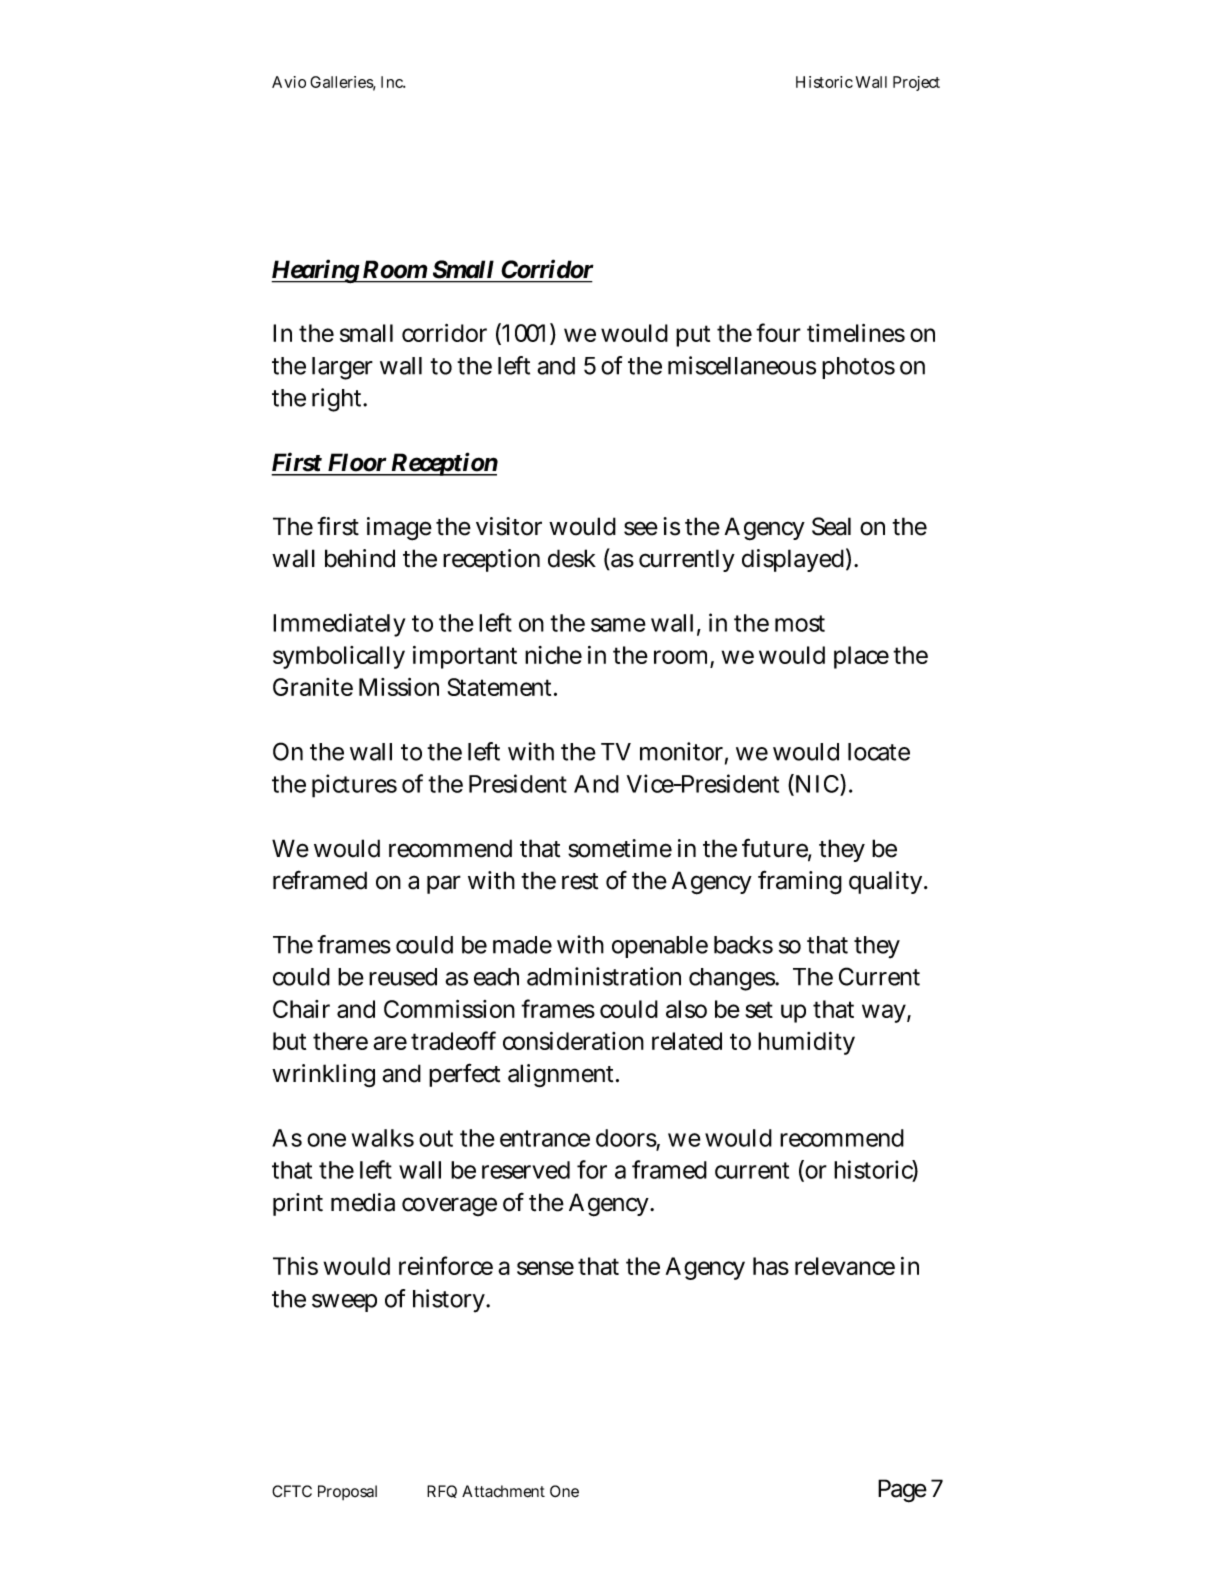  What do you see at coordinates (902, 1491) in the image?
I see `Page` at bounding box center [902, 1491].
